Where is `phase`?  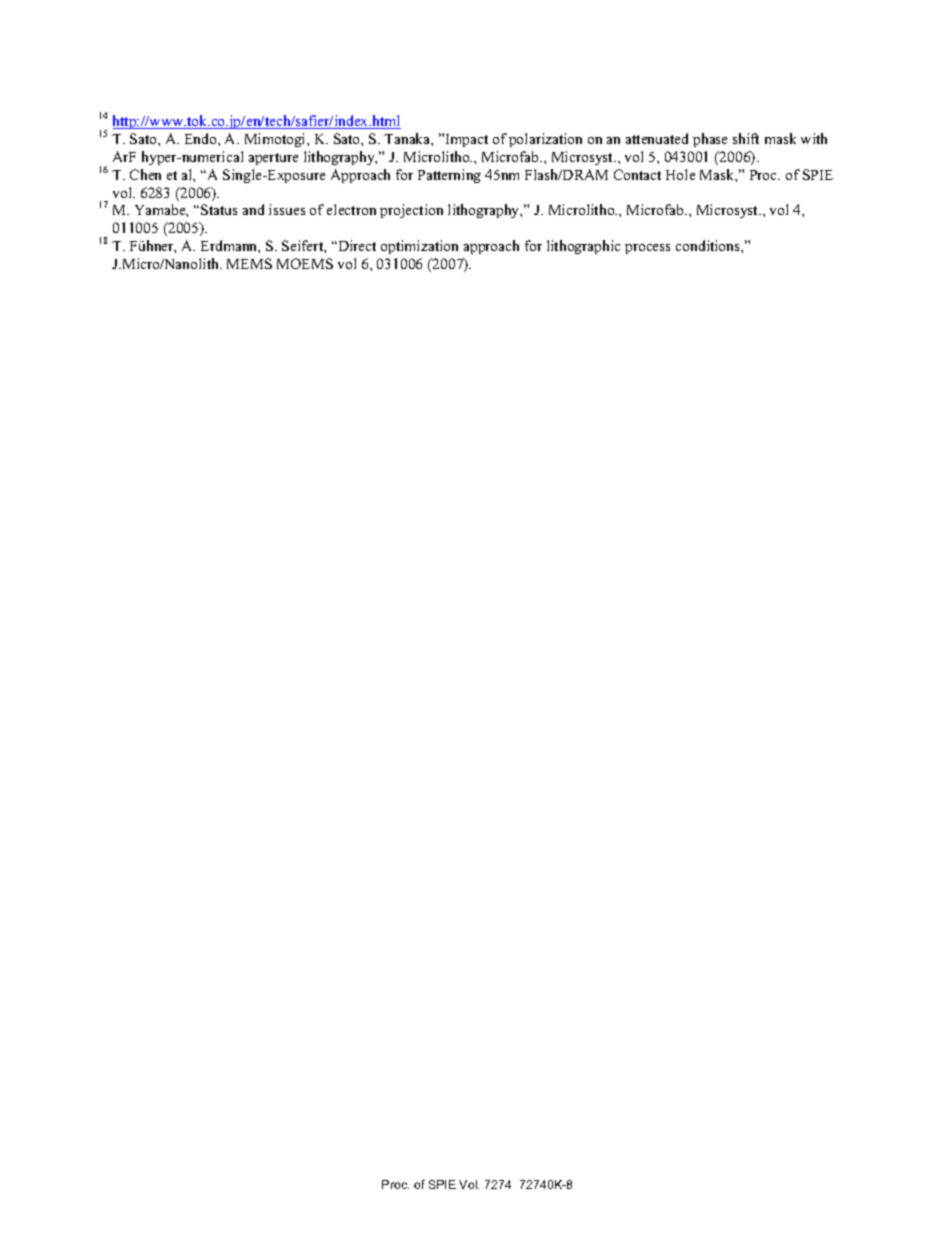 phase is located at coordinates (710, 140).
